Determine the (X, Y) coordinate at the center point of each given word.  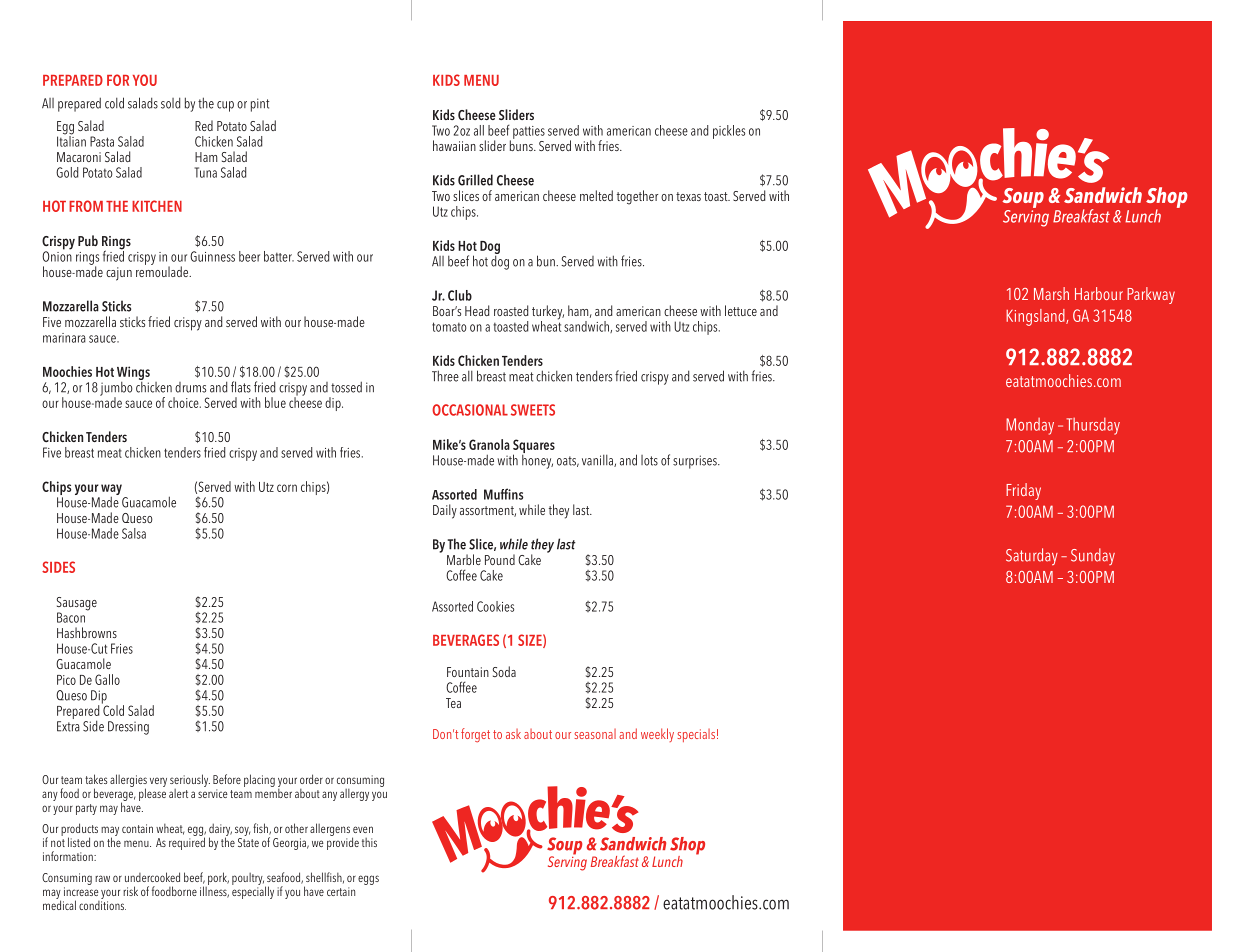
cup (225, 106)
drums (190, 387)
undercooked (152, 877)
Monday (1030, 426)
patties (529, 132)
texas (688, 196)
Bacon (71, 617)
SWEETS (533, 410)
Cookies (495, 606)
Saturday (1032, 556)
